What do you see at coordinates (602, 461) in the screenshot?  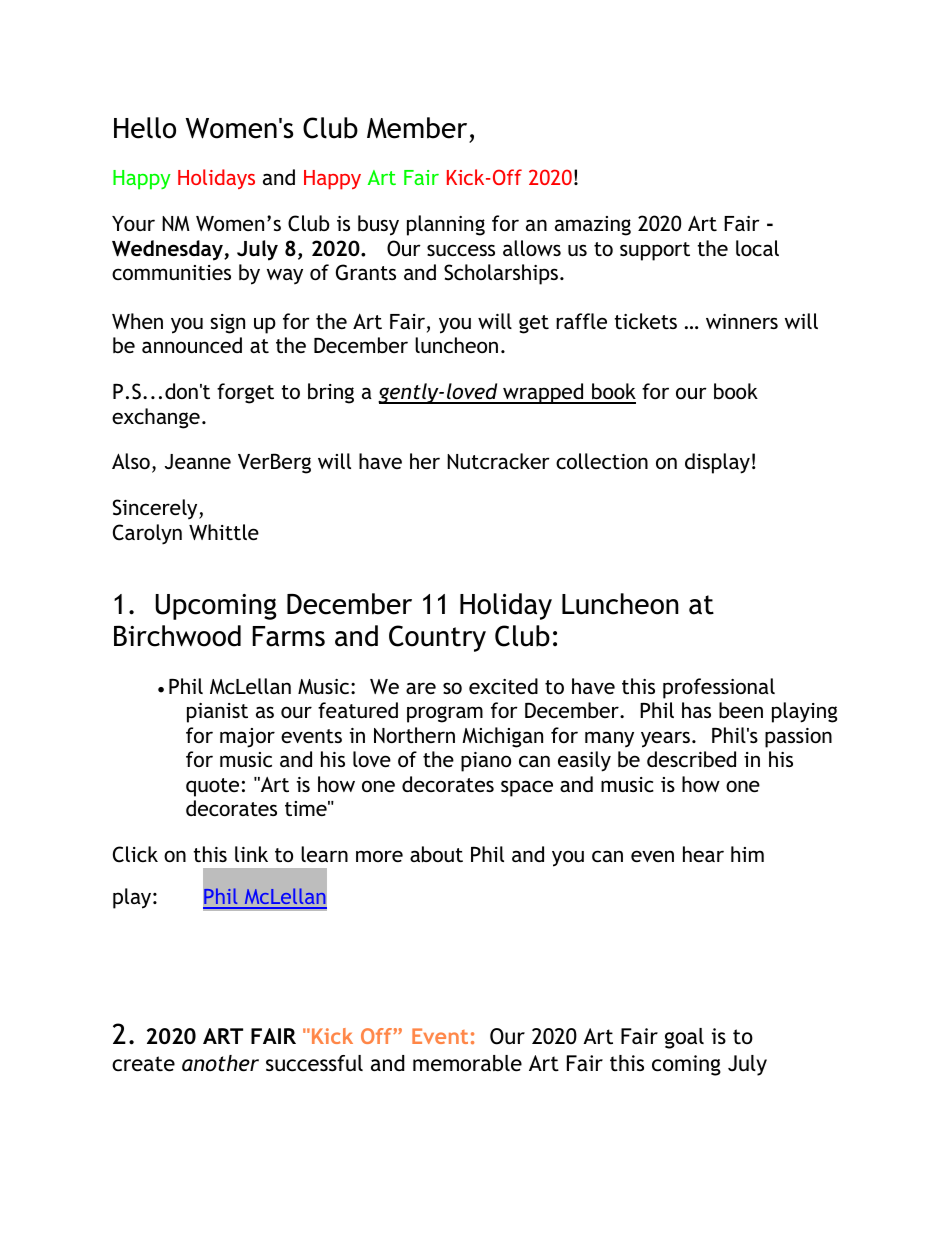 I see `collection` at bounding box center [602, 461].
